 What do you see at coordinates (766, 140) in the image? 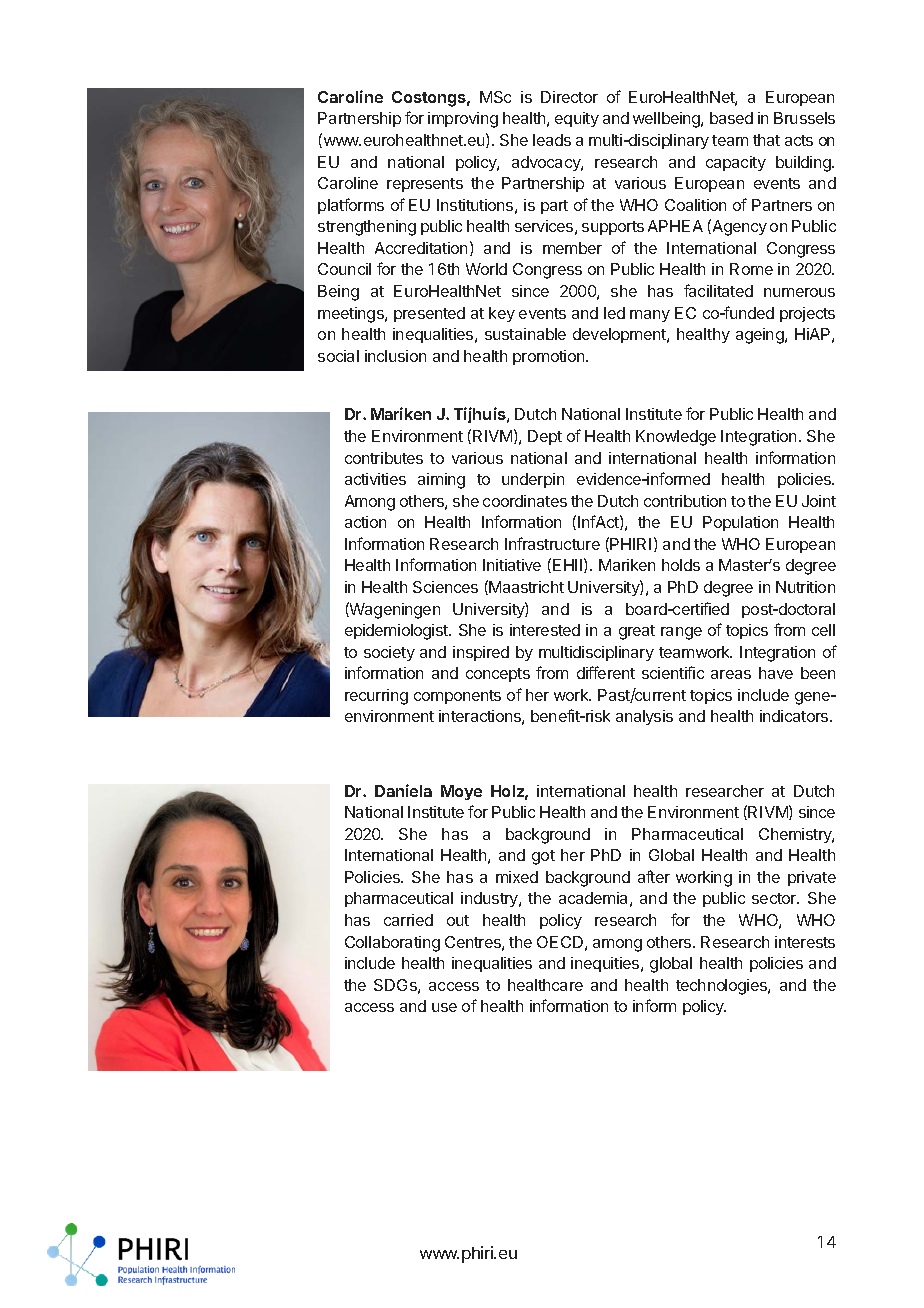
I see `that` at bounding box center [766, 140].
